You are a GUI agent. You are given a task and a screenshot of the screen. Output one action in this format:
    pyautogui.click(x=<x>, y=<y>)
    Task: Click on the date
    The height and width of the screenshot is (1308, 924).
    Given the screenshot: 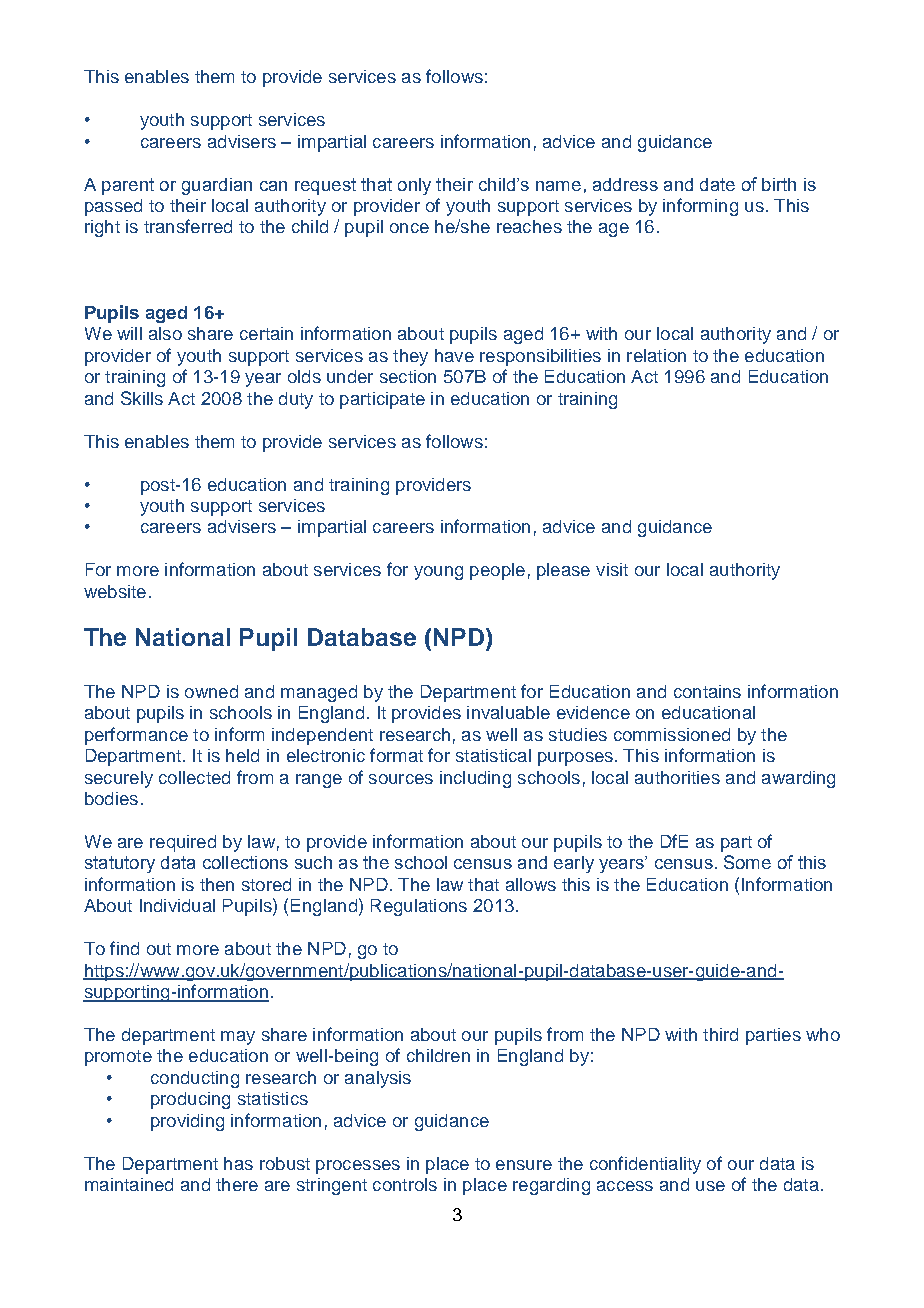 What is the action you would take?
    pyautogui.click(x=717, y=184)
